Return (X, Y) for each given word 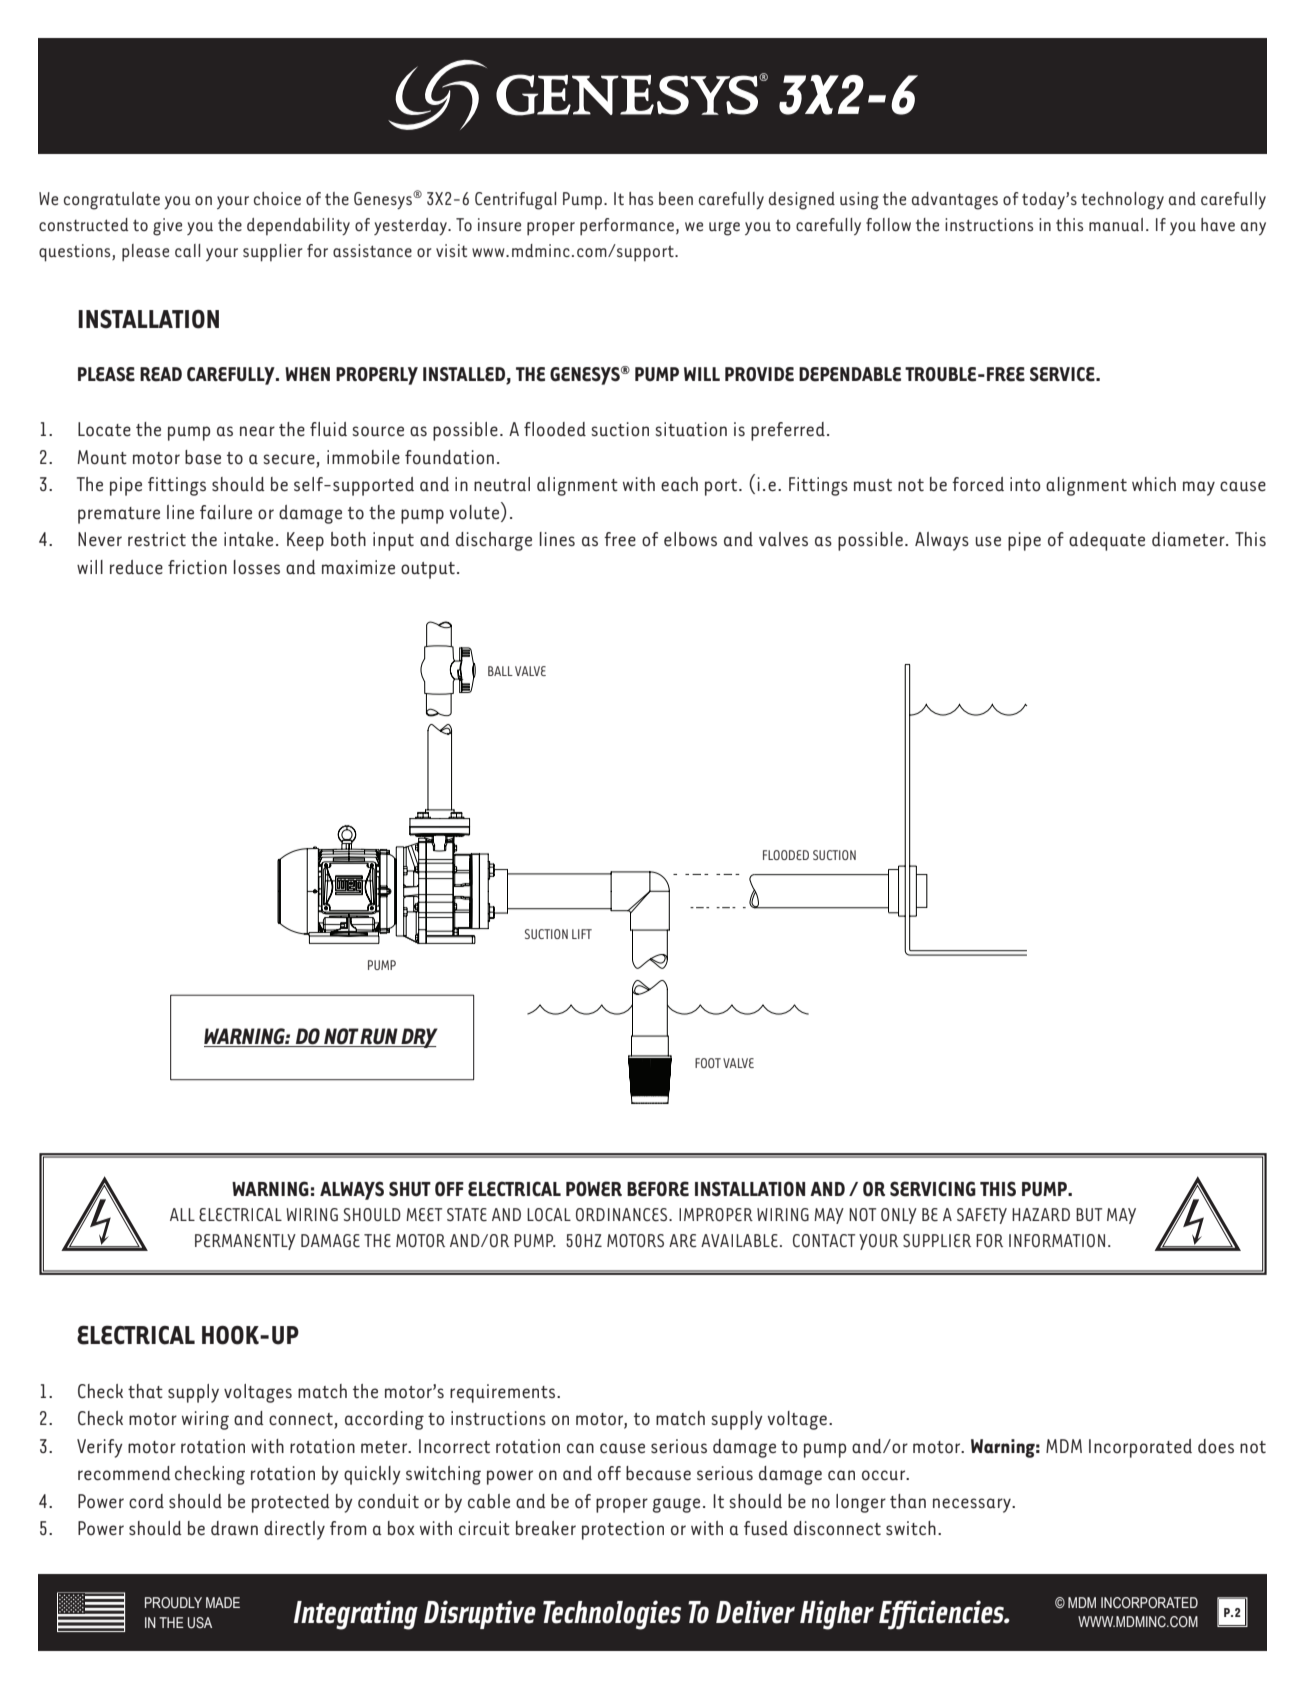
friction (197, 567)
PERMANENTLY (245, 1242)
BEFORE (658, 1189)
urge (724, 229)
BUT (1089, 1214)
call (187, 250)
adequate (1107, 541)
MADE (223, 1602)
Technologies (612, 1615)
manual (1116, 224)
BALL (500, 671)
